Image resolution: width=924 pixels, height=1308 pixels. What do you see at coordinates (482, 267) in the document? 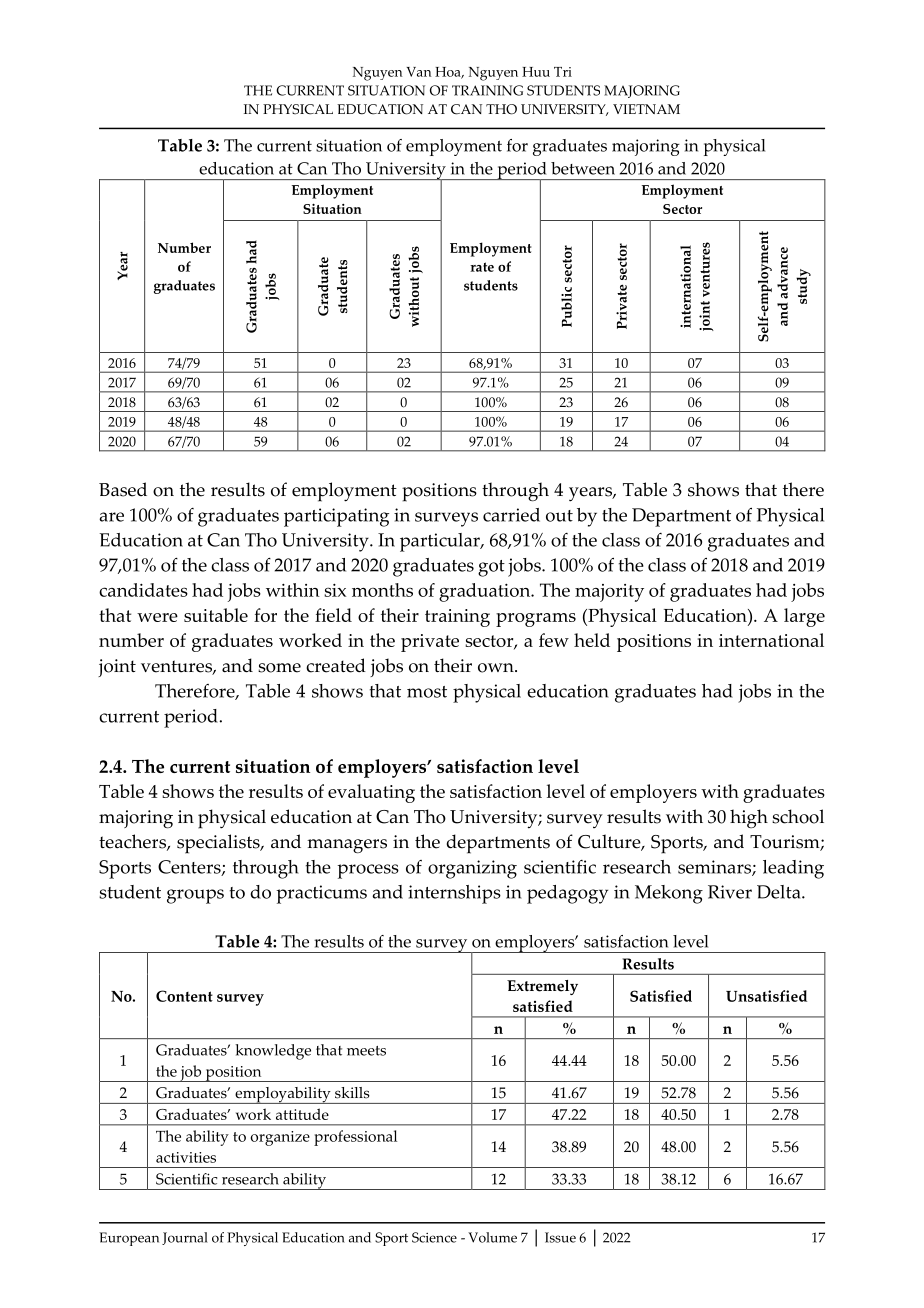
I see `rate` at bounding box center [482, 267].
